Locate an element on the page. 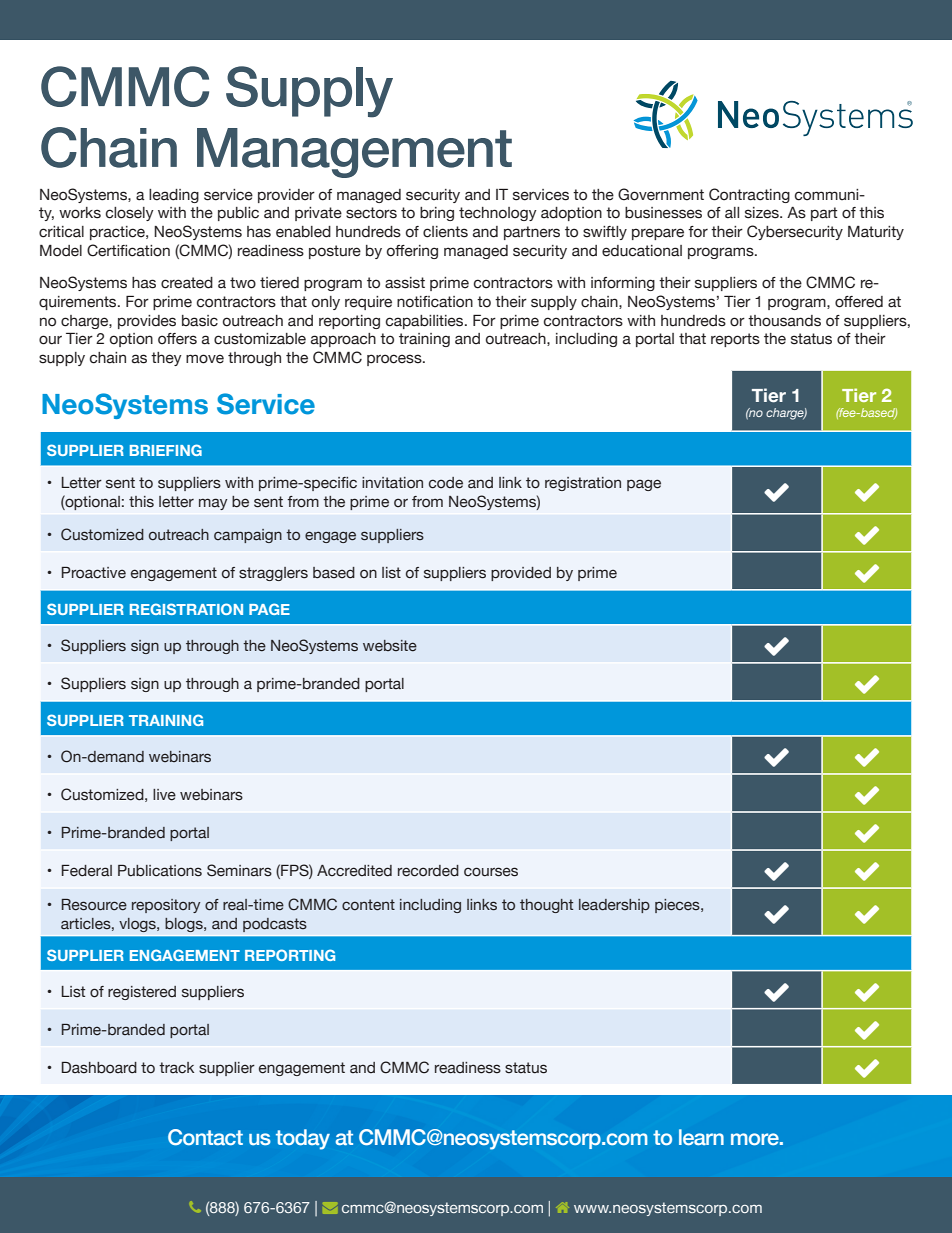  technology is located at coordinates (498, 214).
